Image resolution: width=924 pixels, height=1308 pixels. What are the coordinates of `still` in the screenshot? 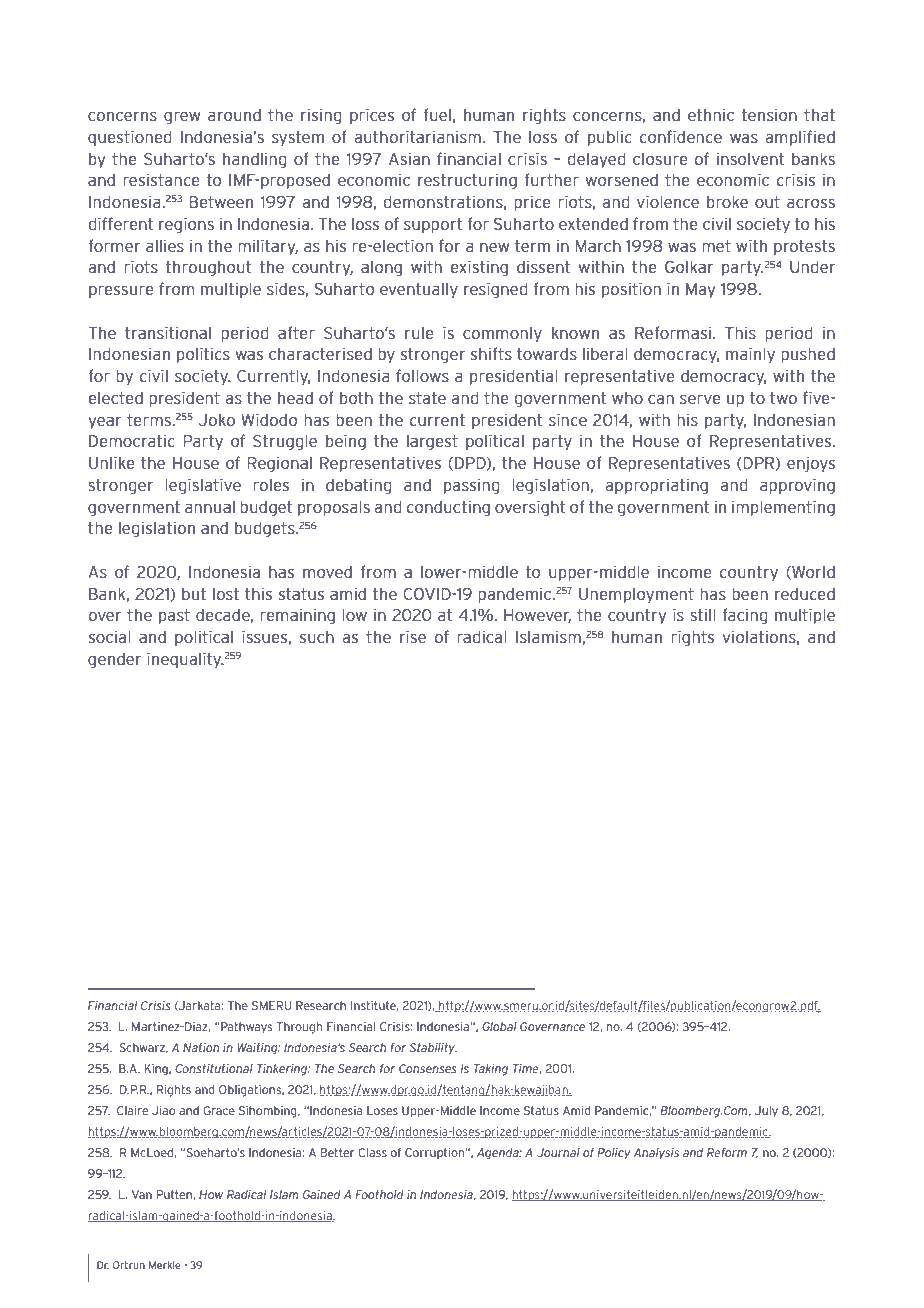 It's located at (703, 614).
